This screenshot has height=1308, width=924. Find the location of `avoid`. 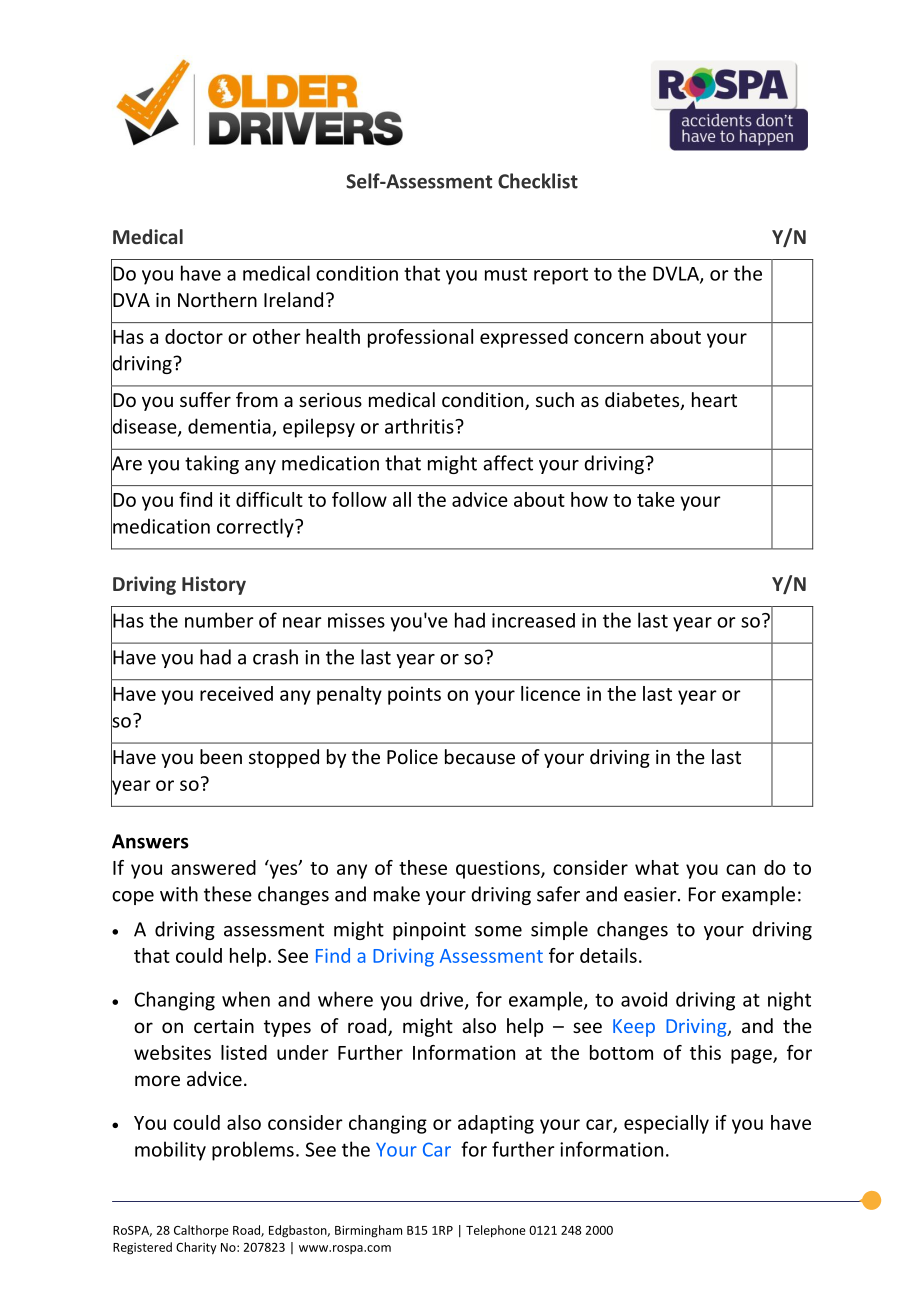

avoid is located at coordinates (644, 999).
